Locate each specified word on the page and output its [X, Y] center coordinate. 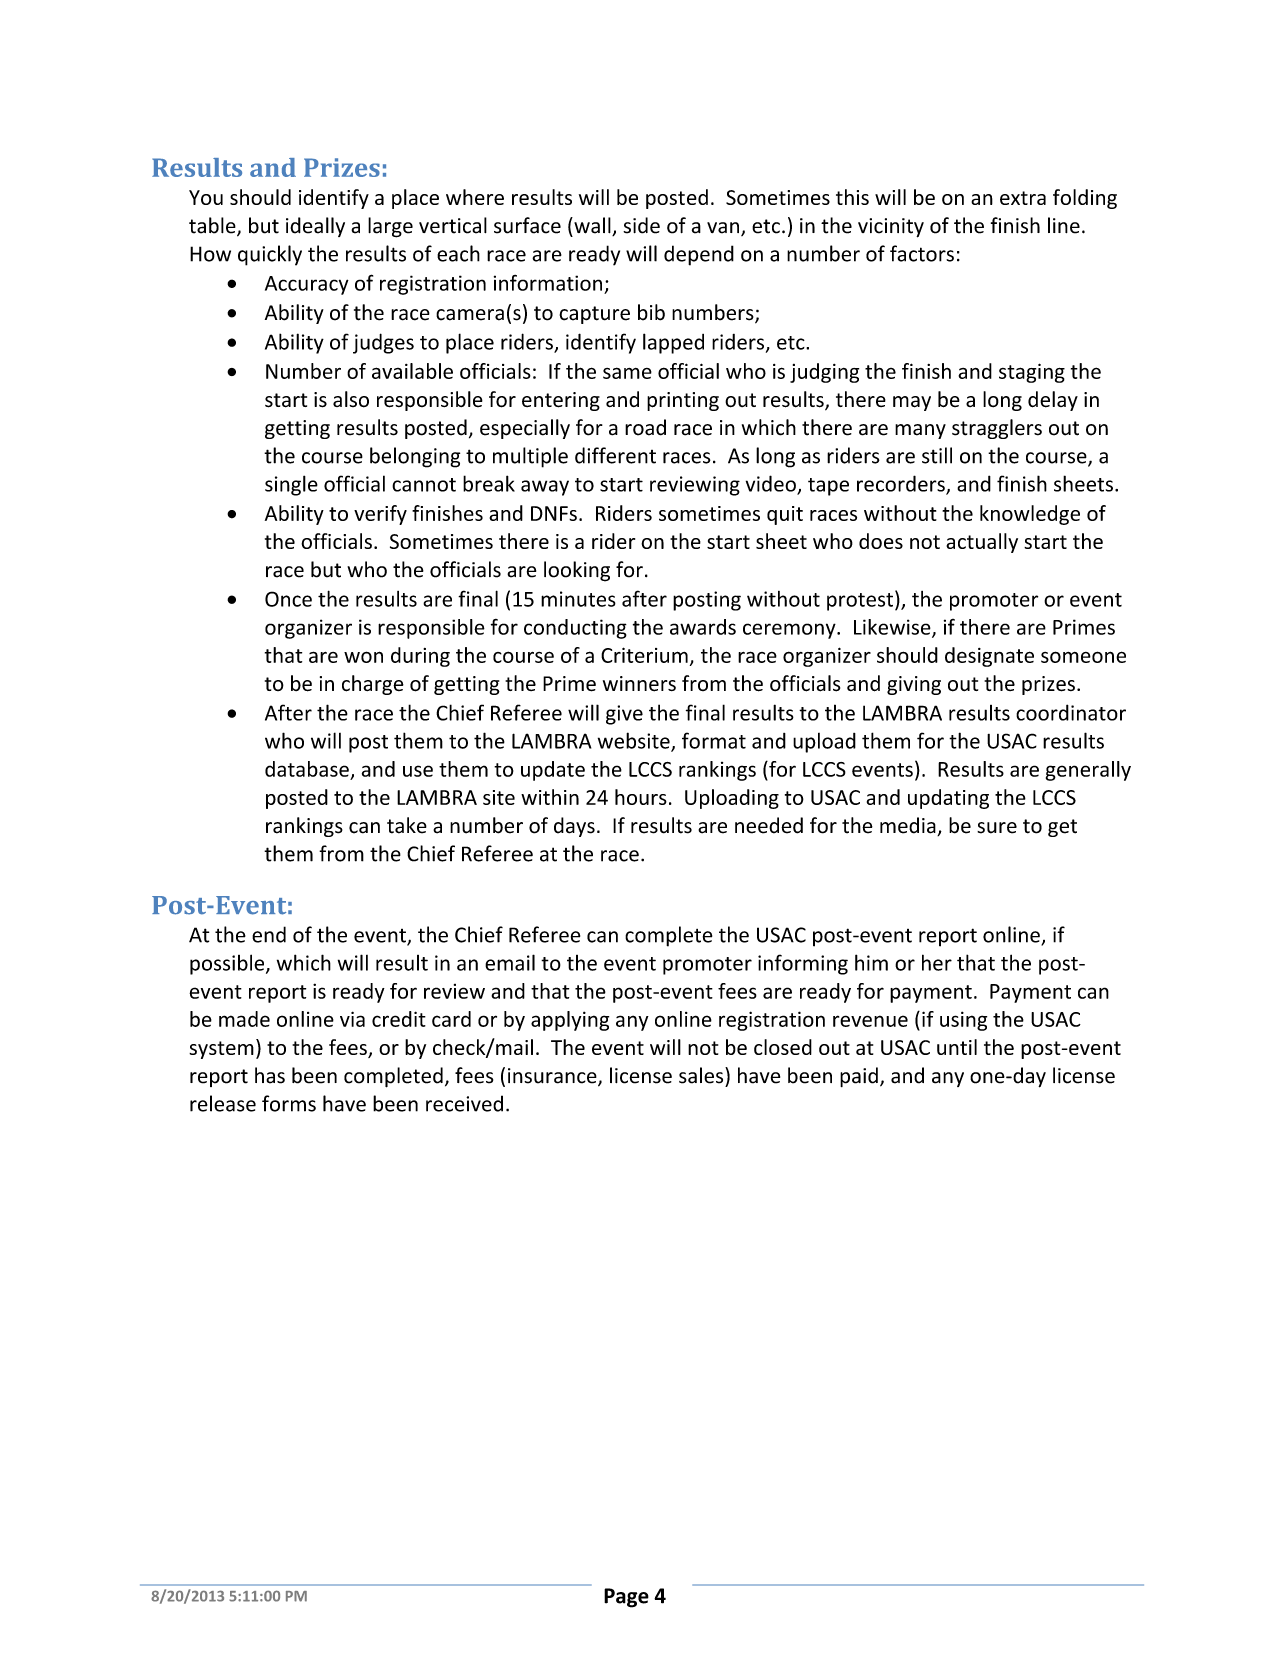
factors [922, 253]
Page [626, 1598]
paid [859, 1077]
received [464, 1103]
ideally [315, 227]
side [641, 225]
